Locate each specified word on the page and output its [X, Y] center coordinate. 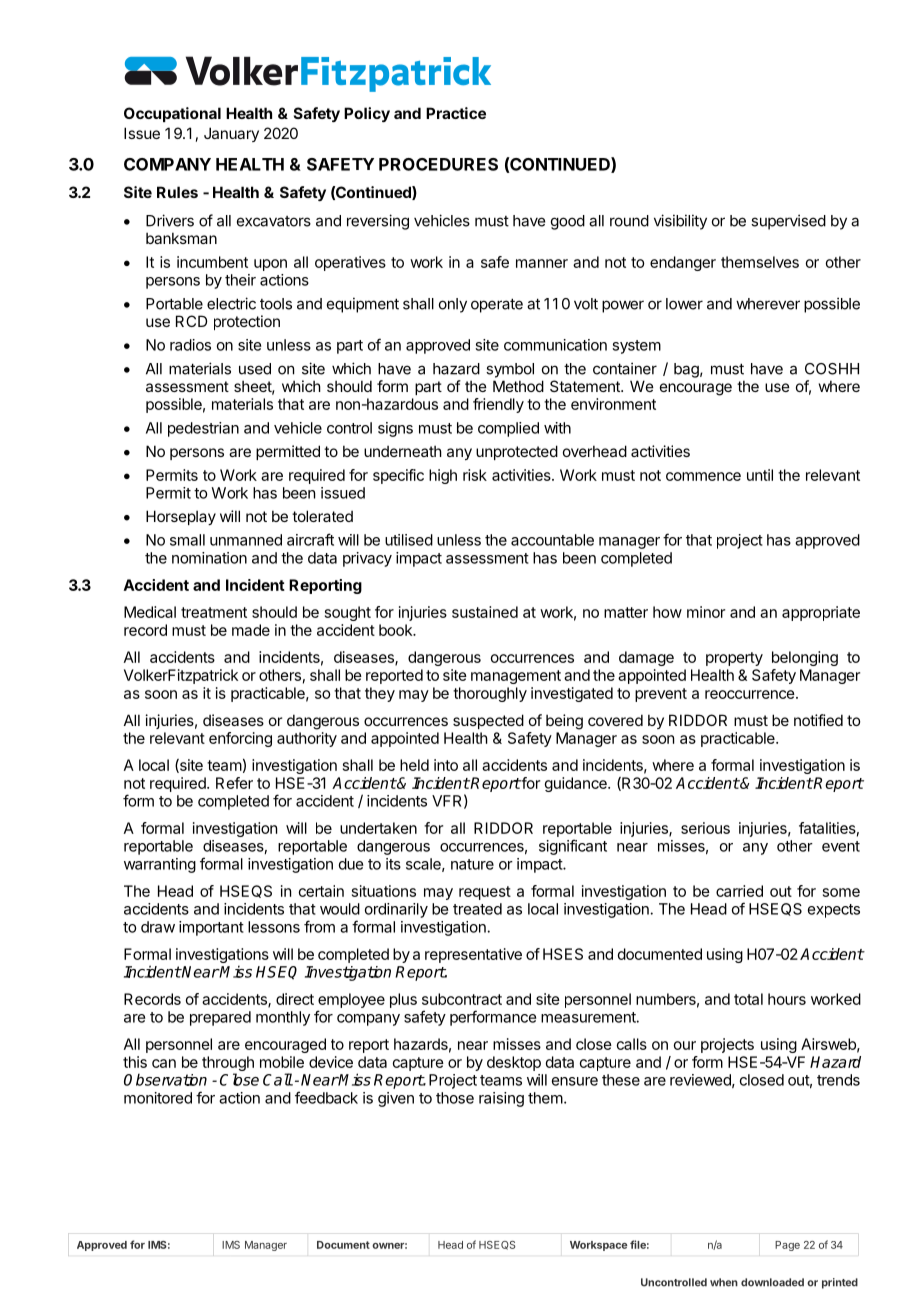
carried [739, 891]
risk [475, 475]
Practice [456, 113]
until [760, 475]
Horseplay [181, 517]
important [211, 928]
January [231, 134]
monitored [158, 1098]
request [485, 893]
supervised [788, 222]
